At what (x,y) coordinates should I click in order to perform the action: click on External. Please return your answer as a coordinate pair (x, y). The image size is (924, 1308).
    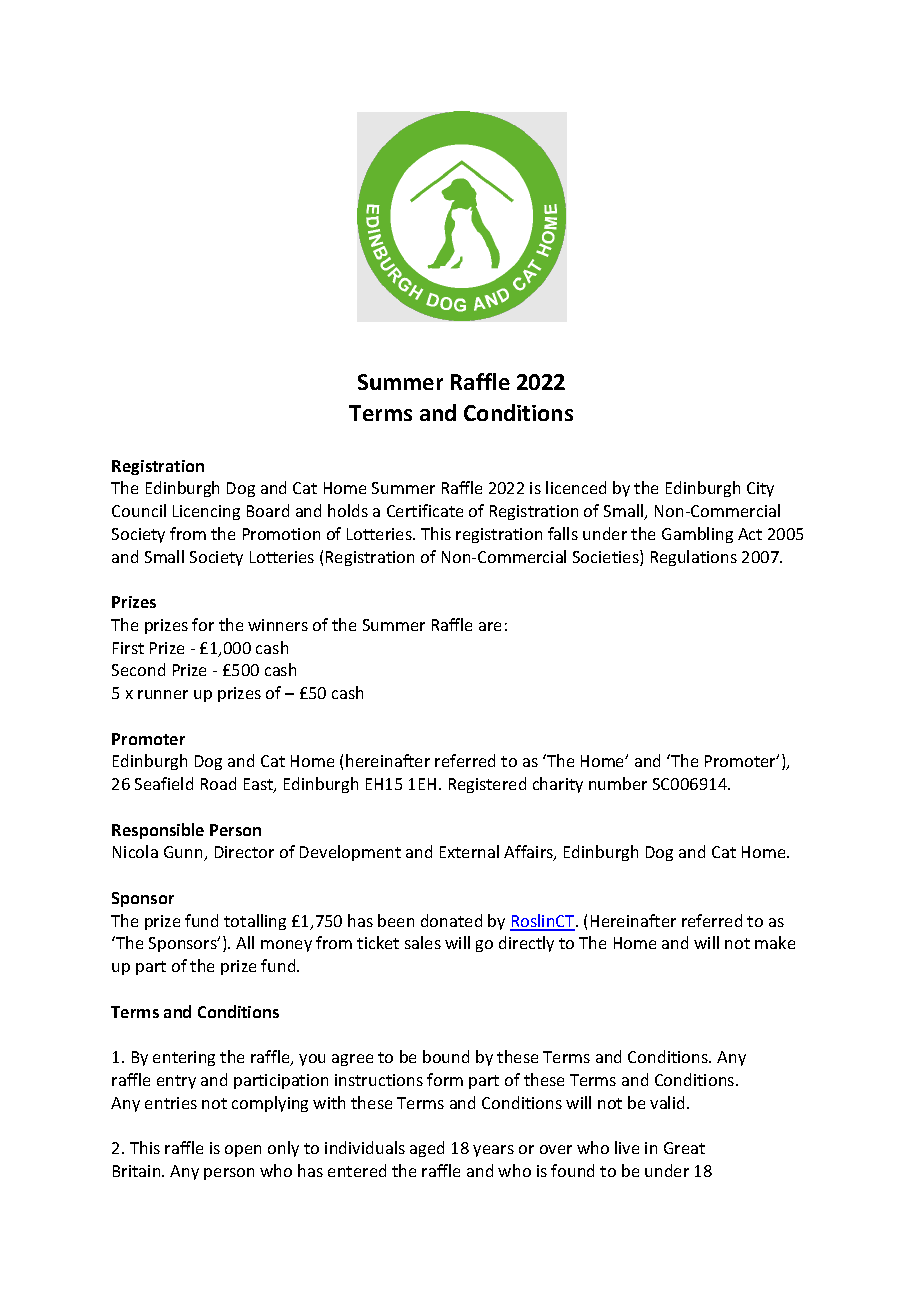
    Looking at the image, I should click on (469, 851).
